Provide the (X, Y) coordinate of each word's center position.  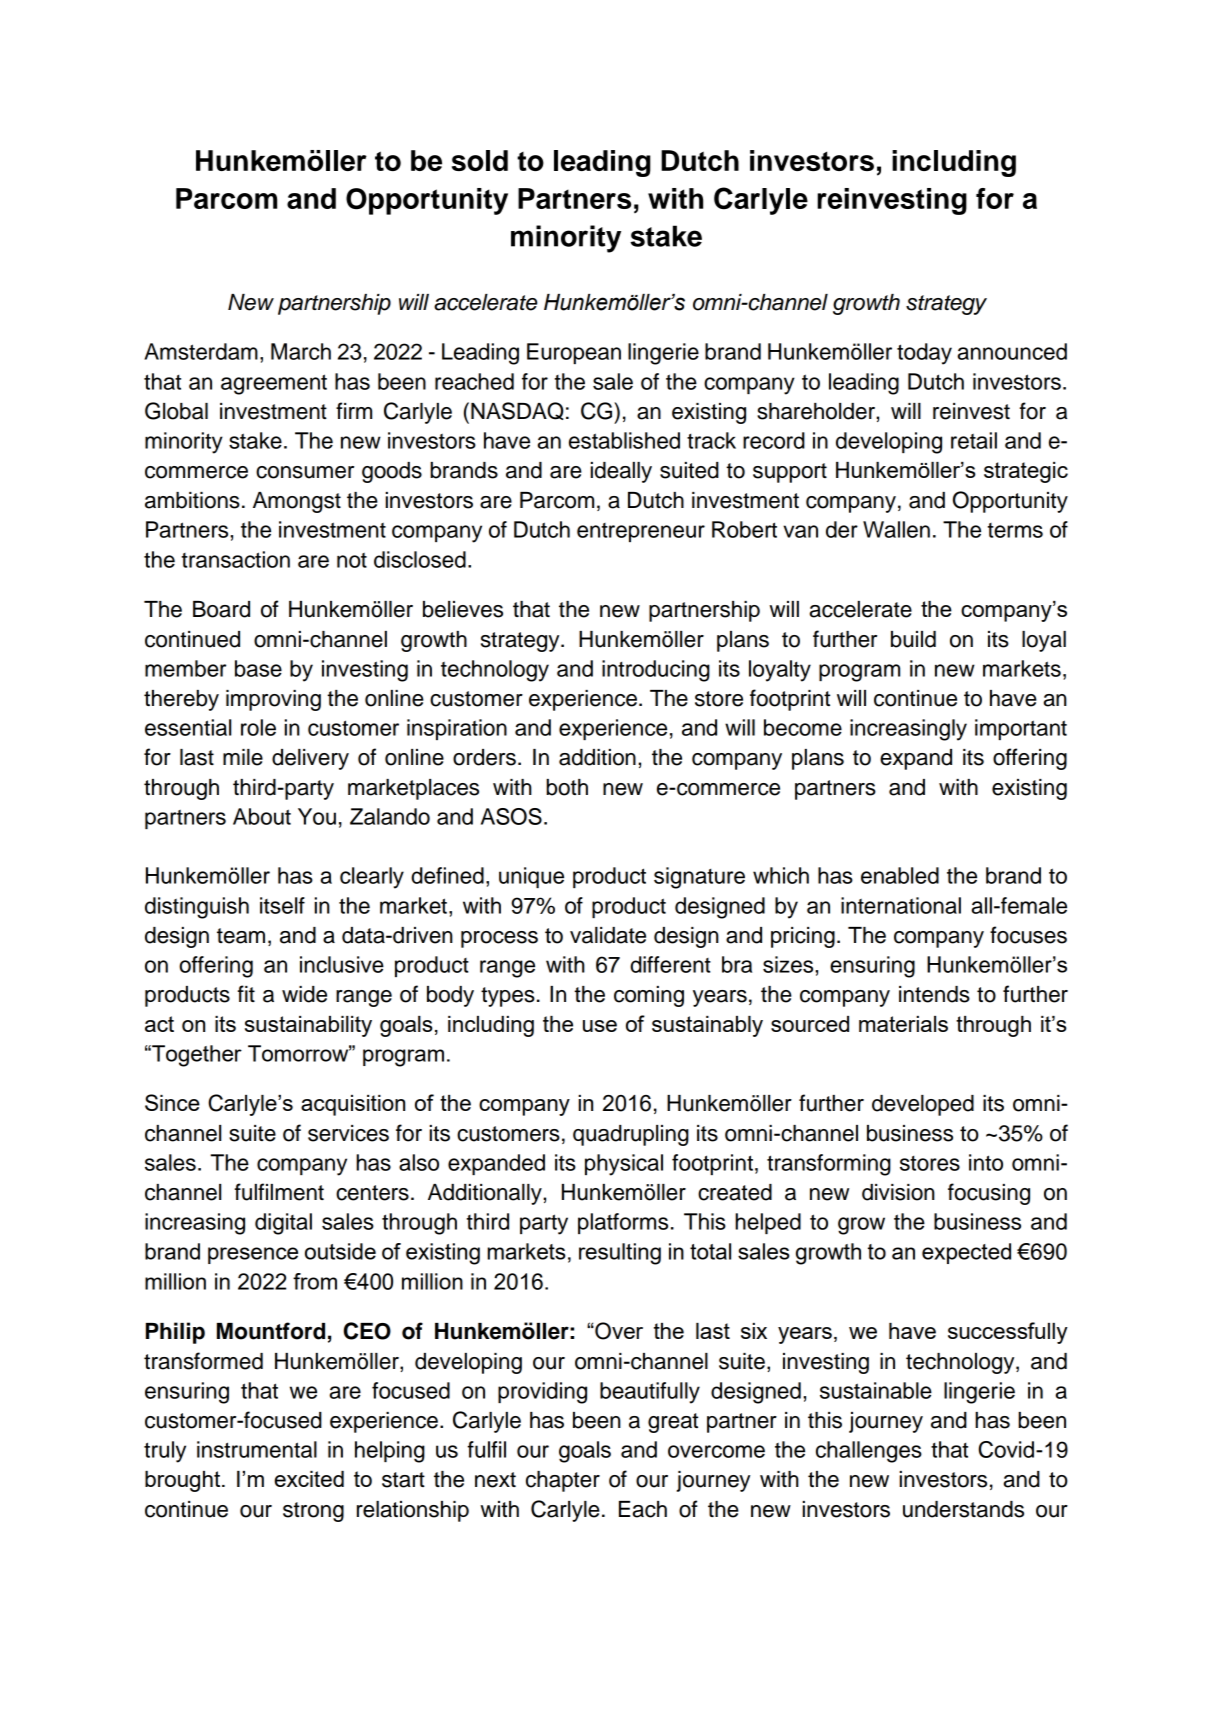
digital (283, 1224)
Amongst (297, 502)
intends (934, 994)
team (241, 936)
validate (608, 935)
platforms (623, 1223)
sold (480, 160)
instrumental (257, 1449)
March (301, 351)
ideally (621, 472)
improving (273, 700)
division (898, 1192)
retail (974, 440)
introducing (656, 671)
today (924, 354)
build (913, 639)
